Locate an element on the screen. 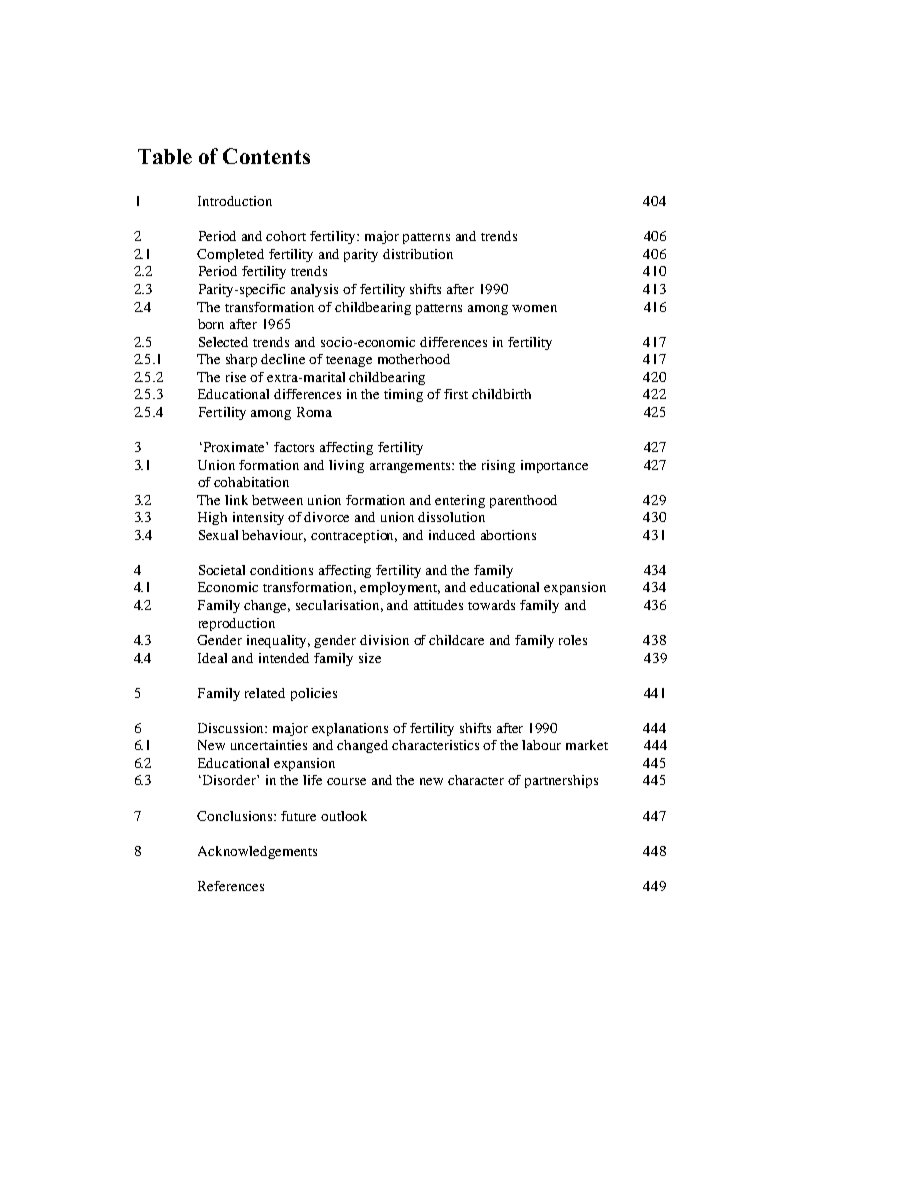  parenthood is located at coordinates (523, 501).
